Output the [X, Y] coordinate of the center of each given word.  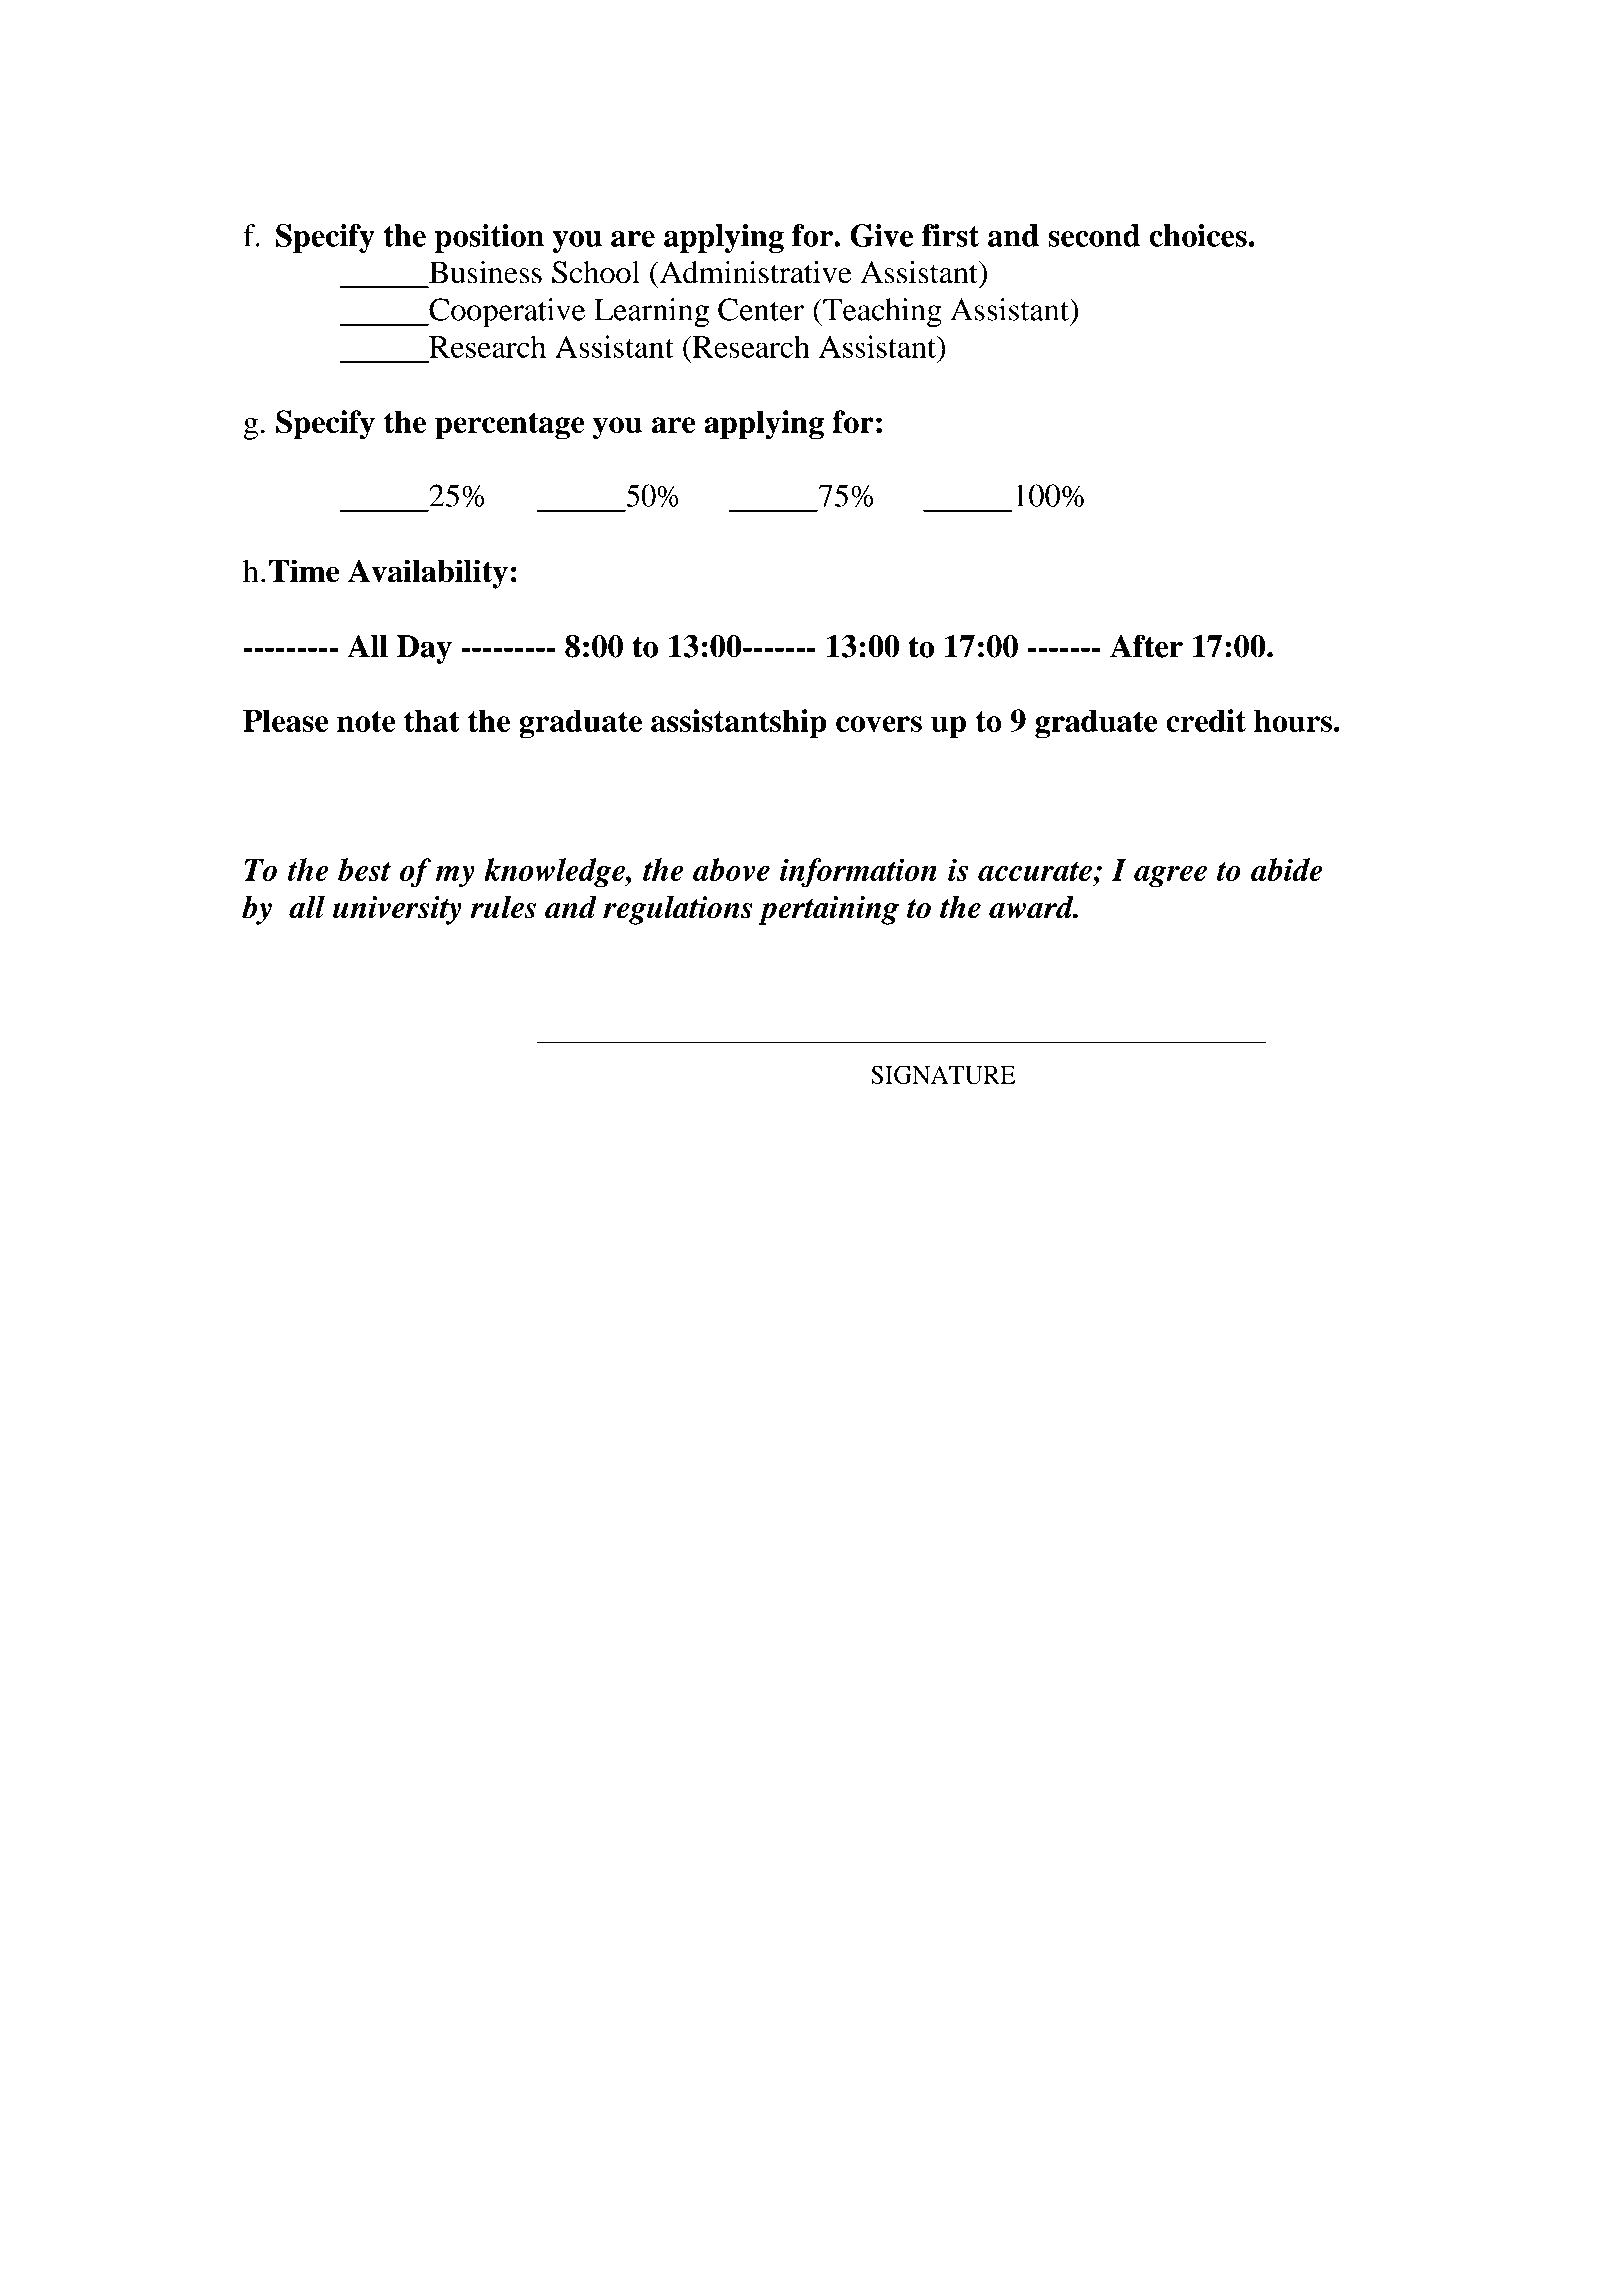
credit [1206, 720]
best [364, 869]
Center [761, 309]
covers [879, 724]
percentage [509, 426]
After [1146, 646]
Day [424, 649]
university [397, 910]
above [731, 869]
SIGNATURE [943, 1074]
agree [1170, 876]
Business [485, 272]
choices [1198, 235]
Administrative [754, 272]
